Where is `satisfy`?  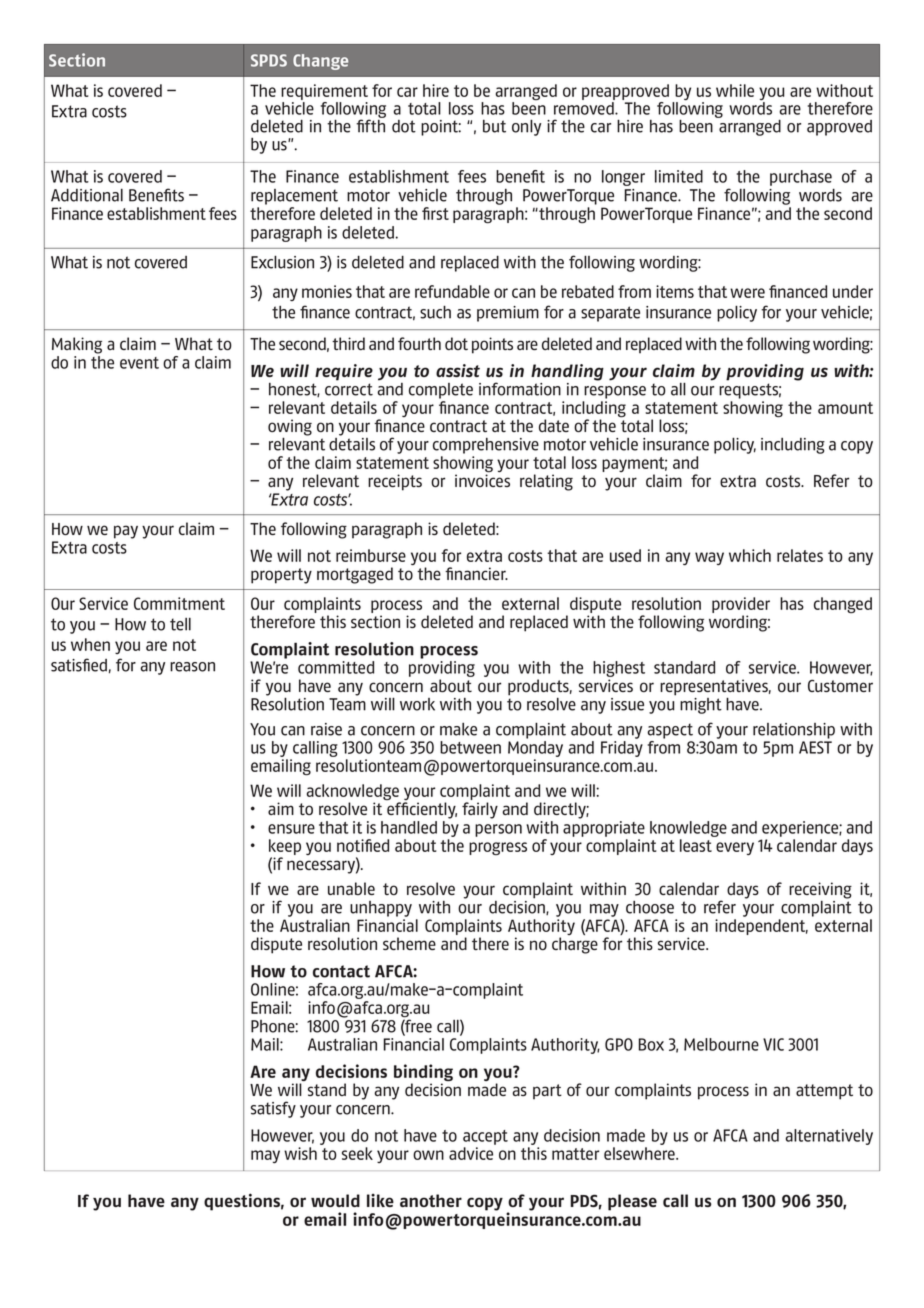 satisfy is located at coordinates (273, 1109).
